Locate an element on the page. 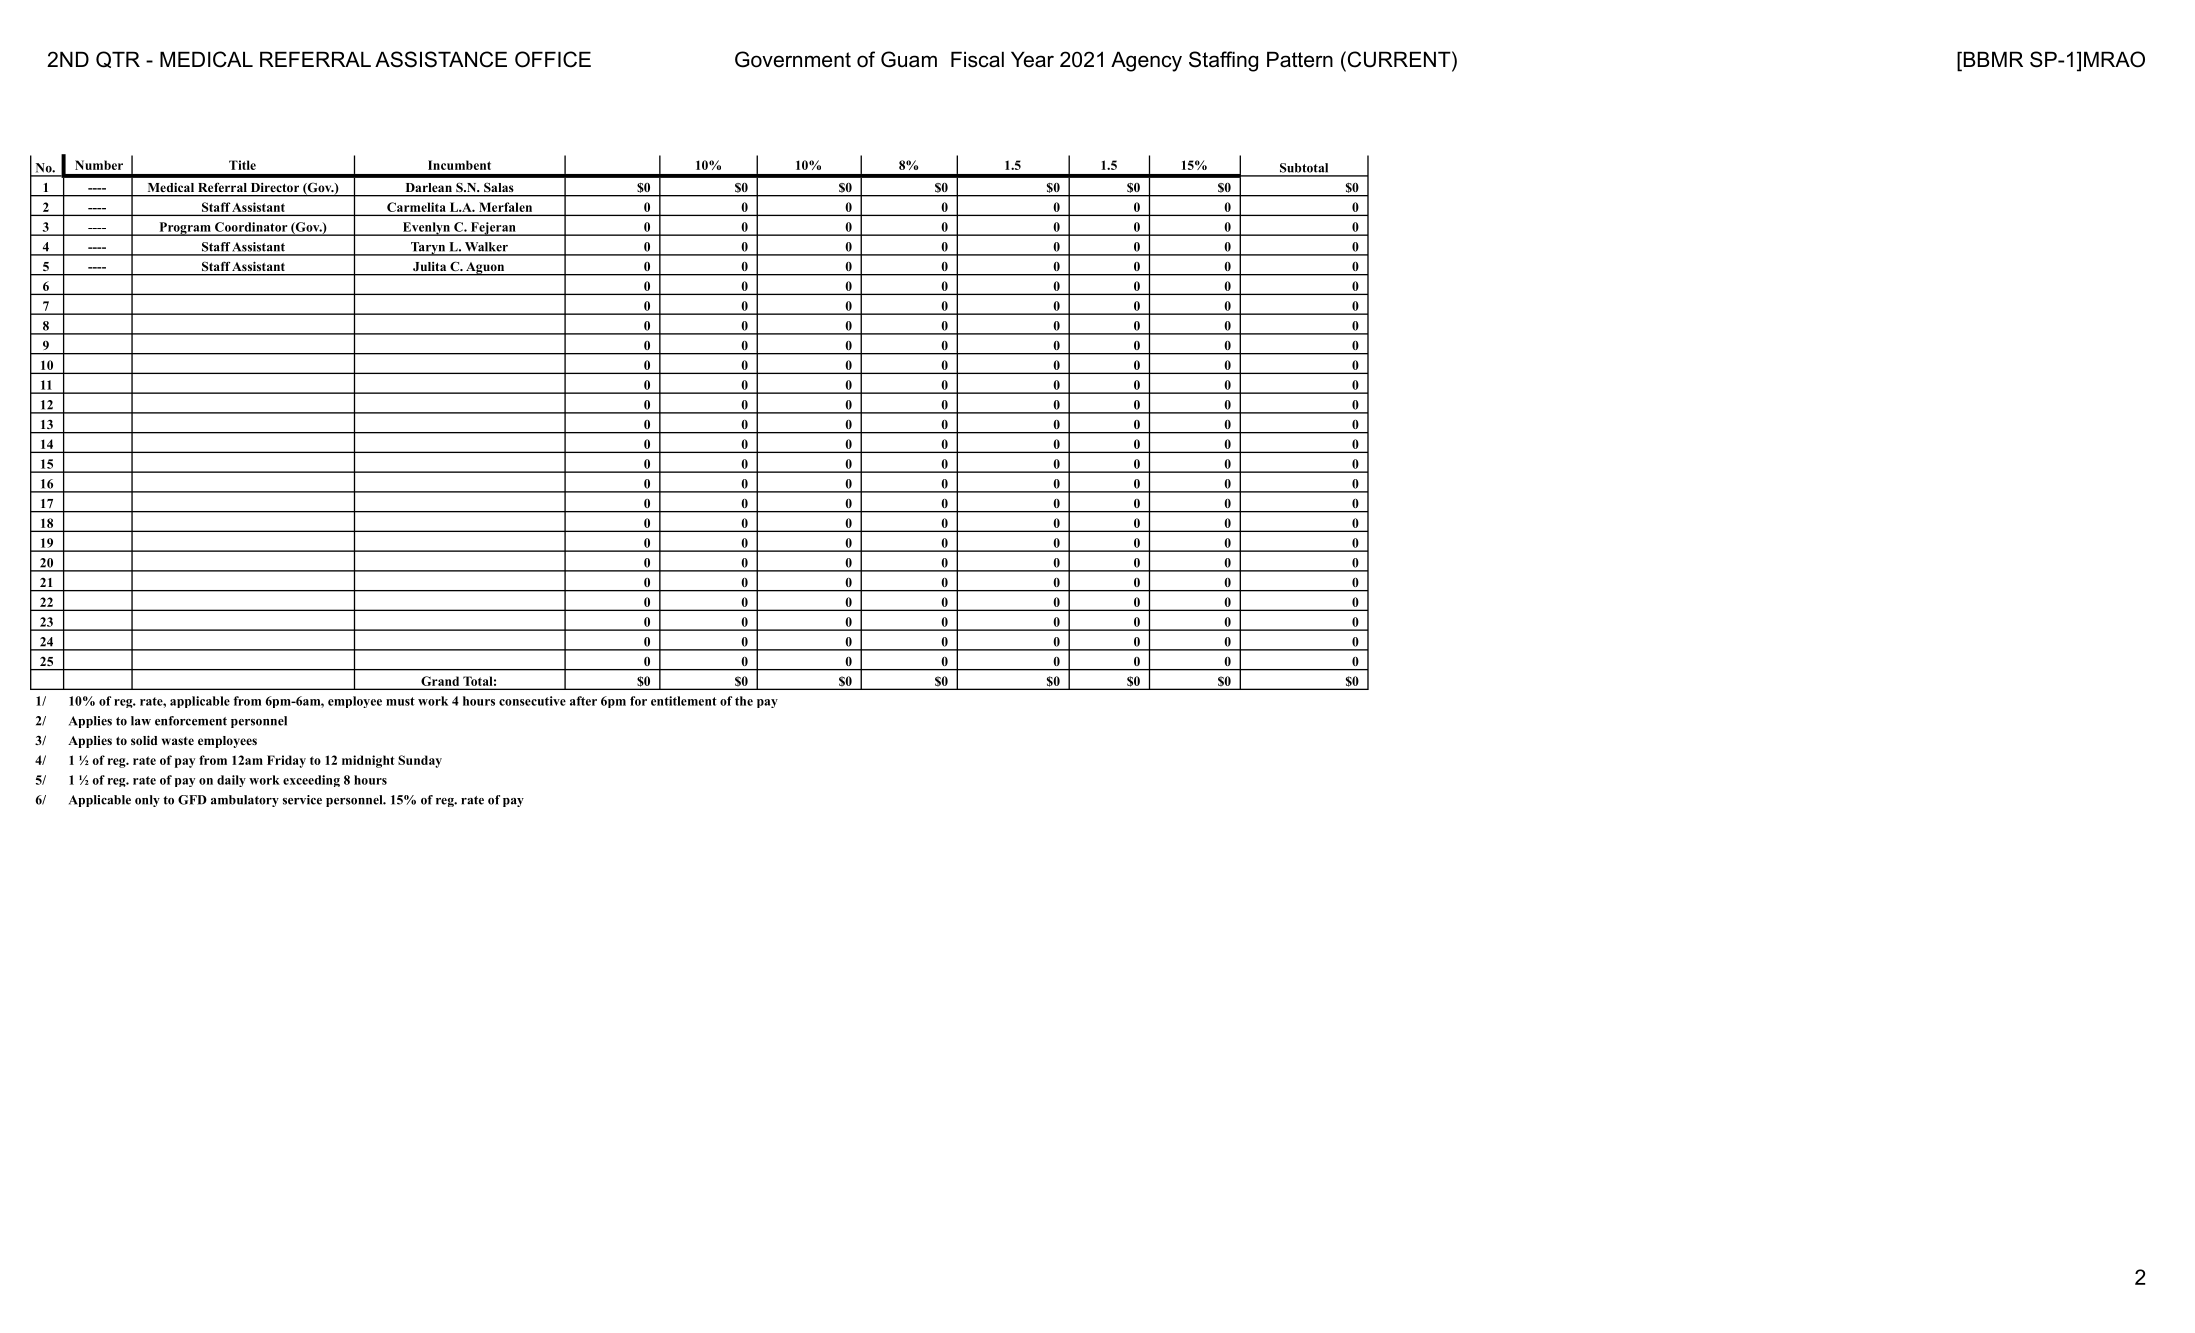  after is located at coordinates (583, 701).
